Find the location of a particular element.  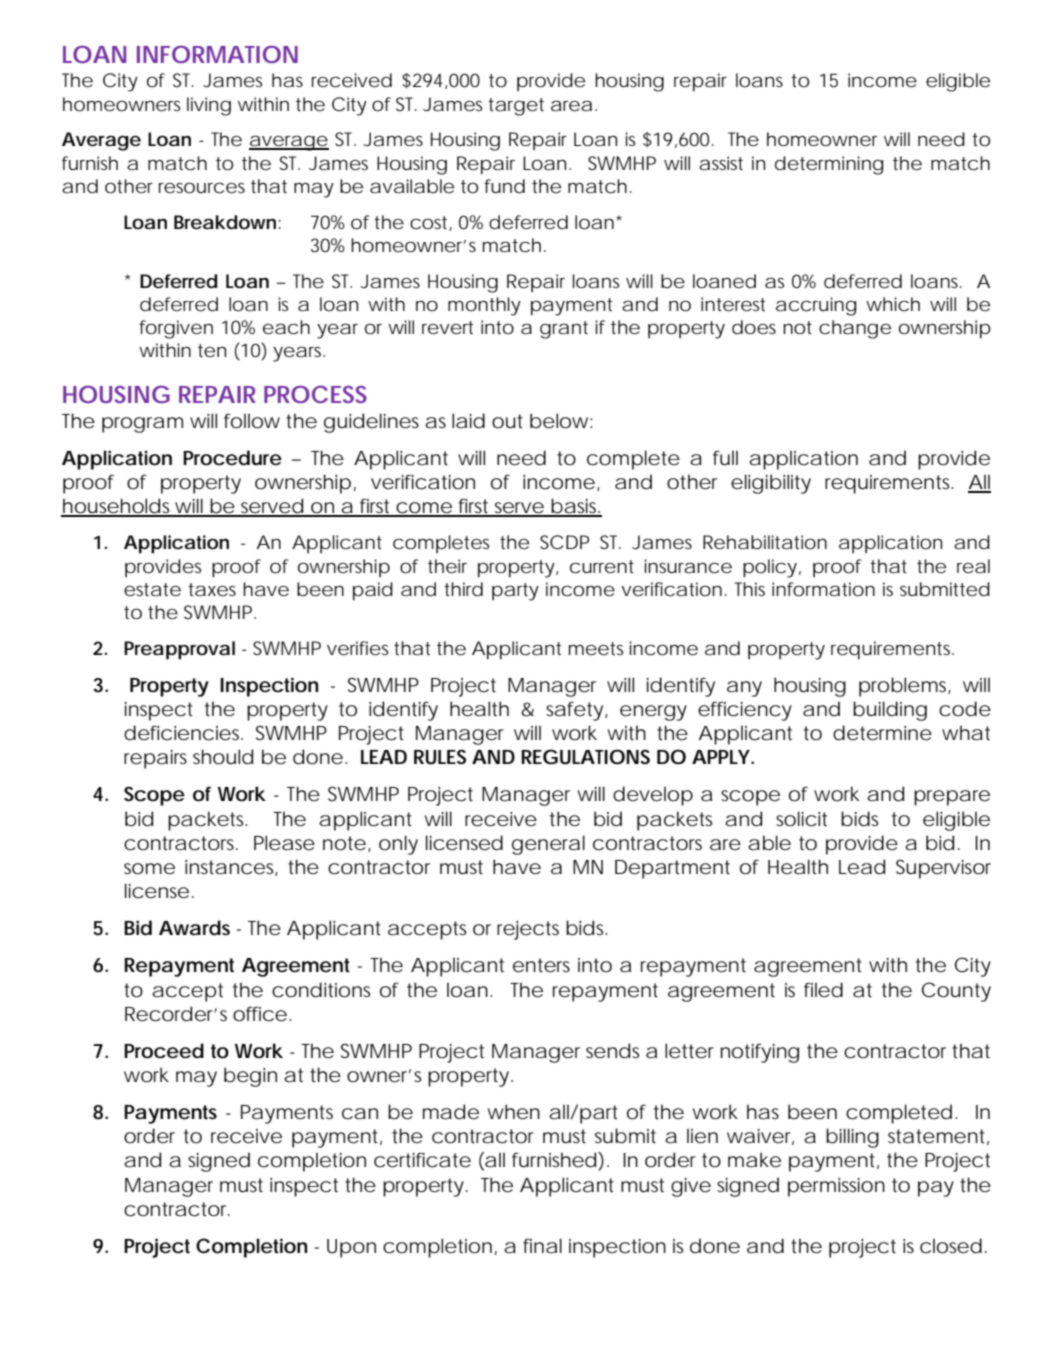

final is located at coordinates (542, 1246).
